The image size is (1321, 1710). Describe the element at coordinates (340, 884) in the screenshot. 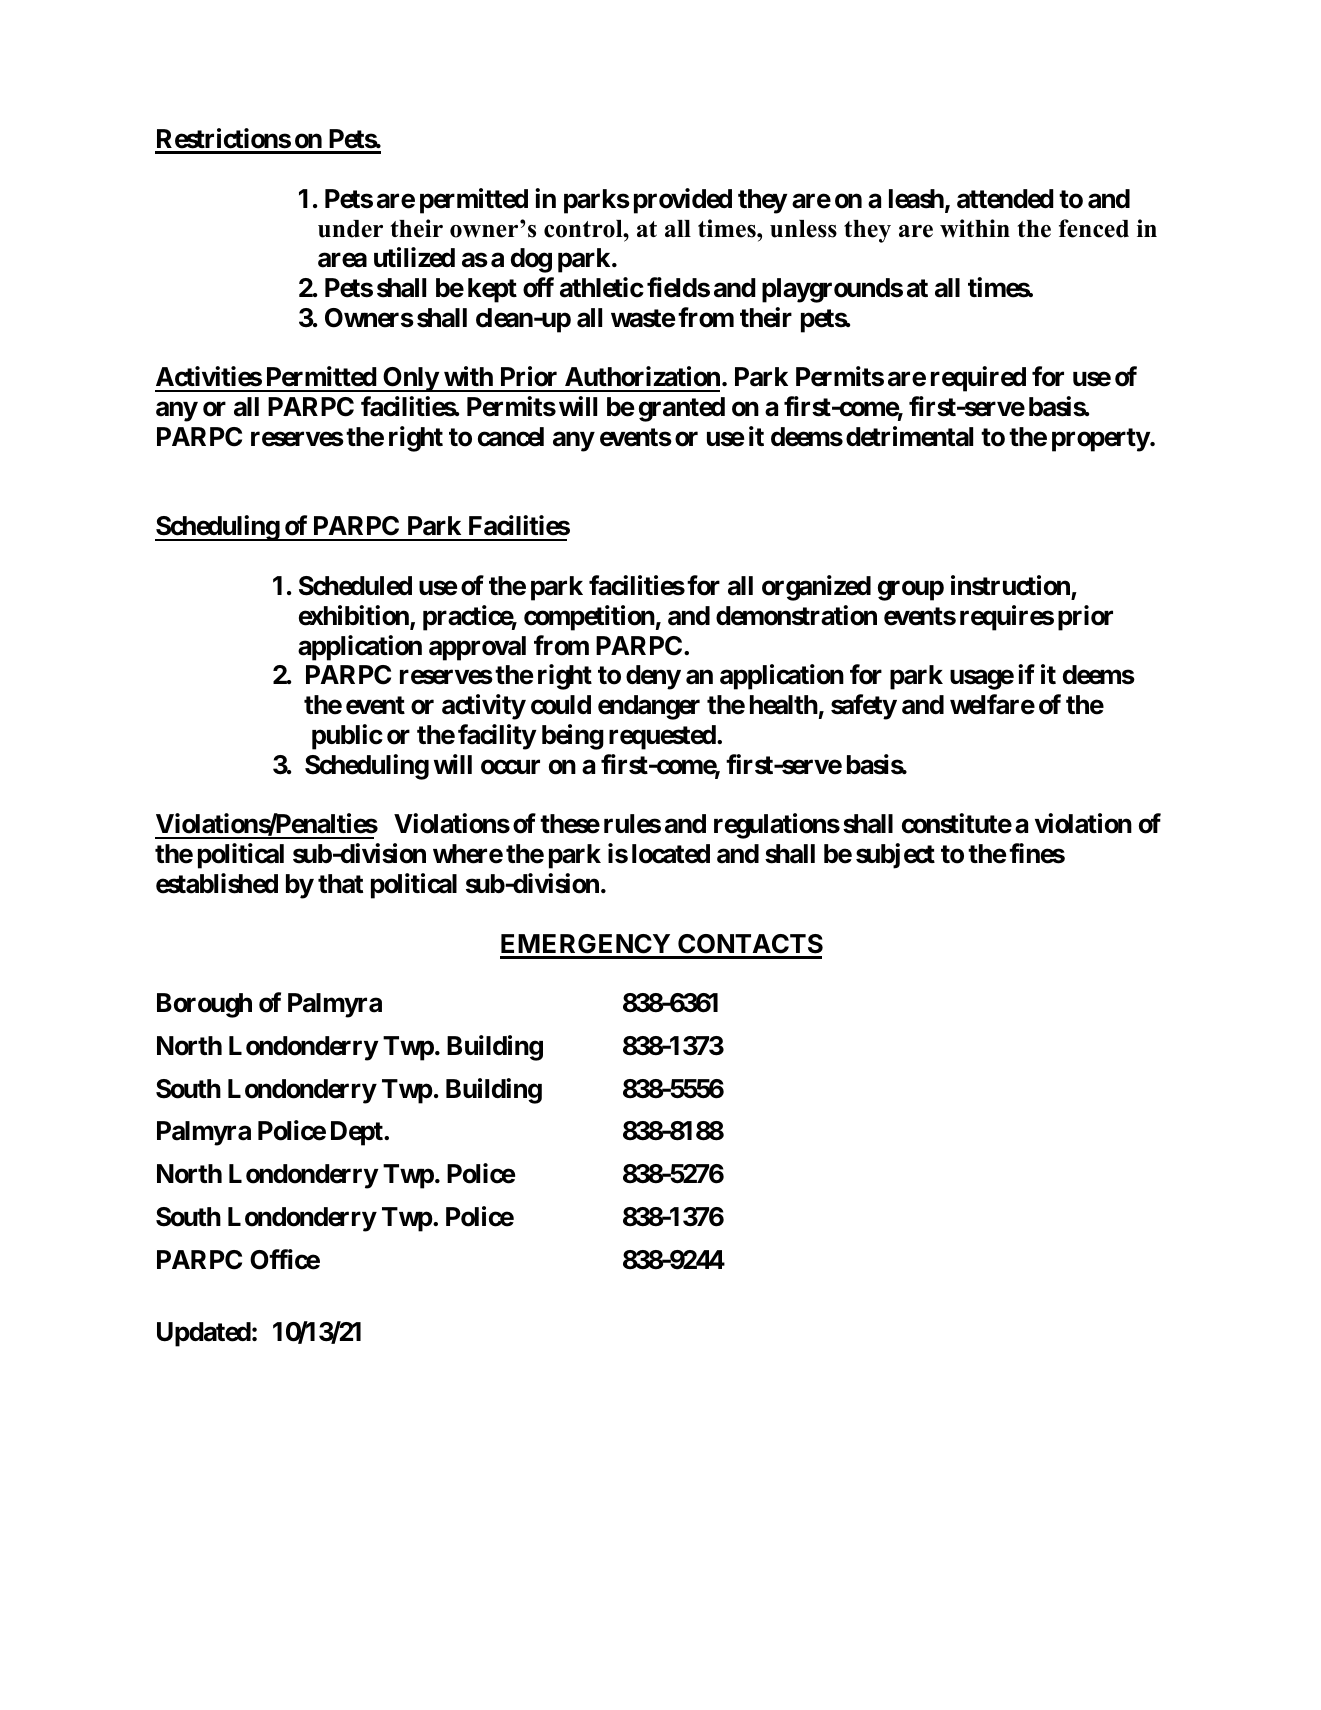

I see `that` at that location.
